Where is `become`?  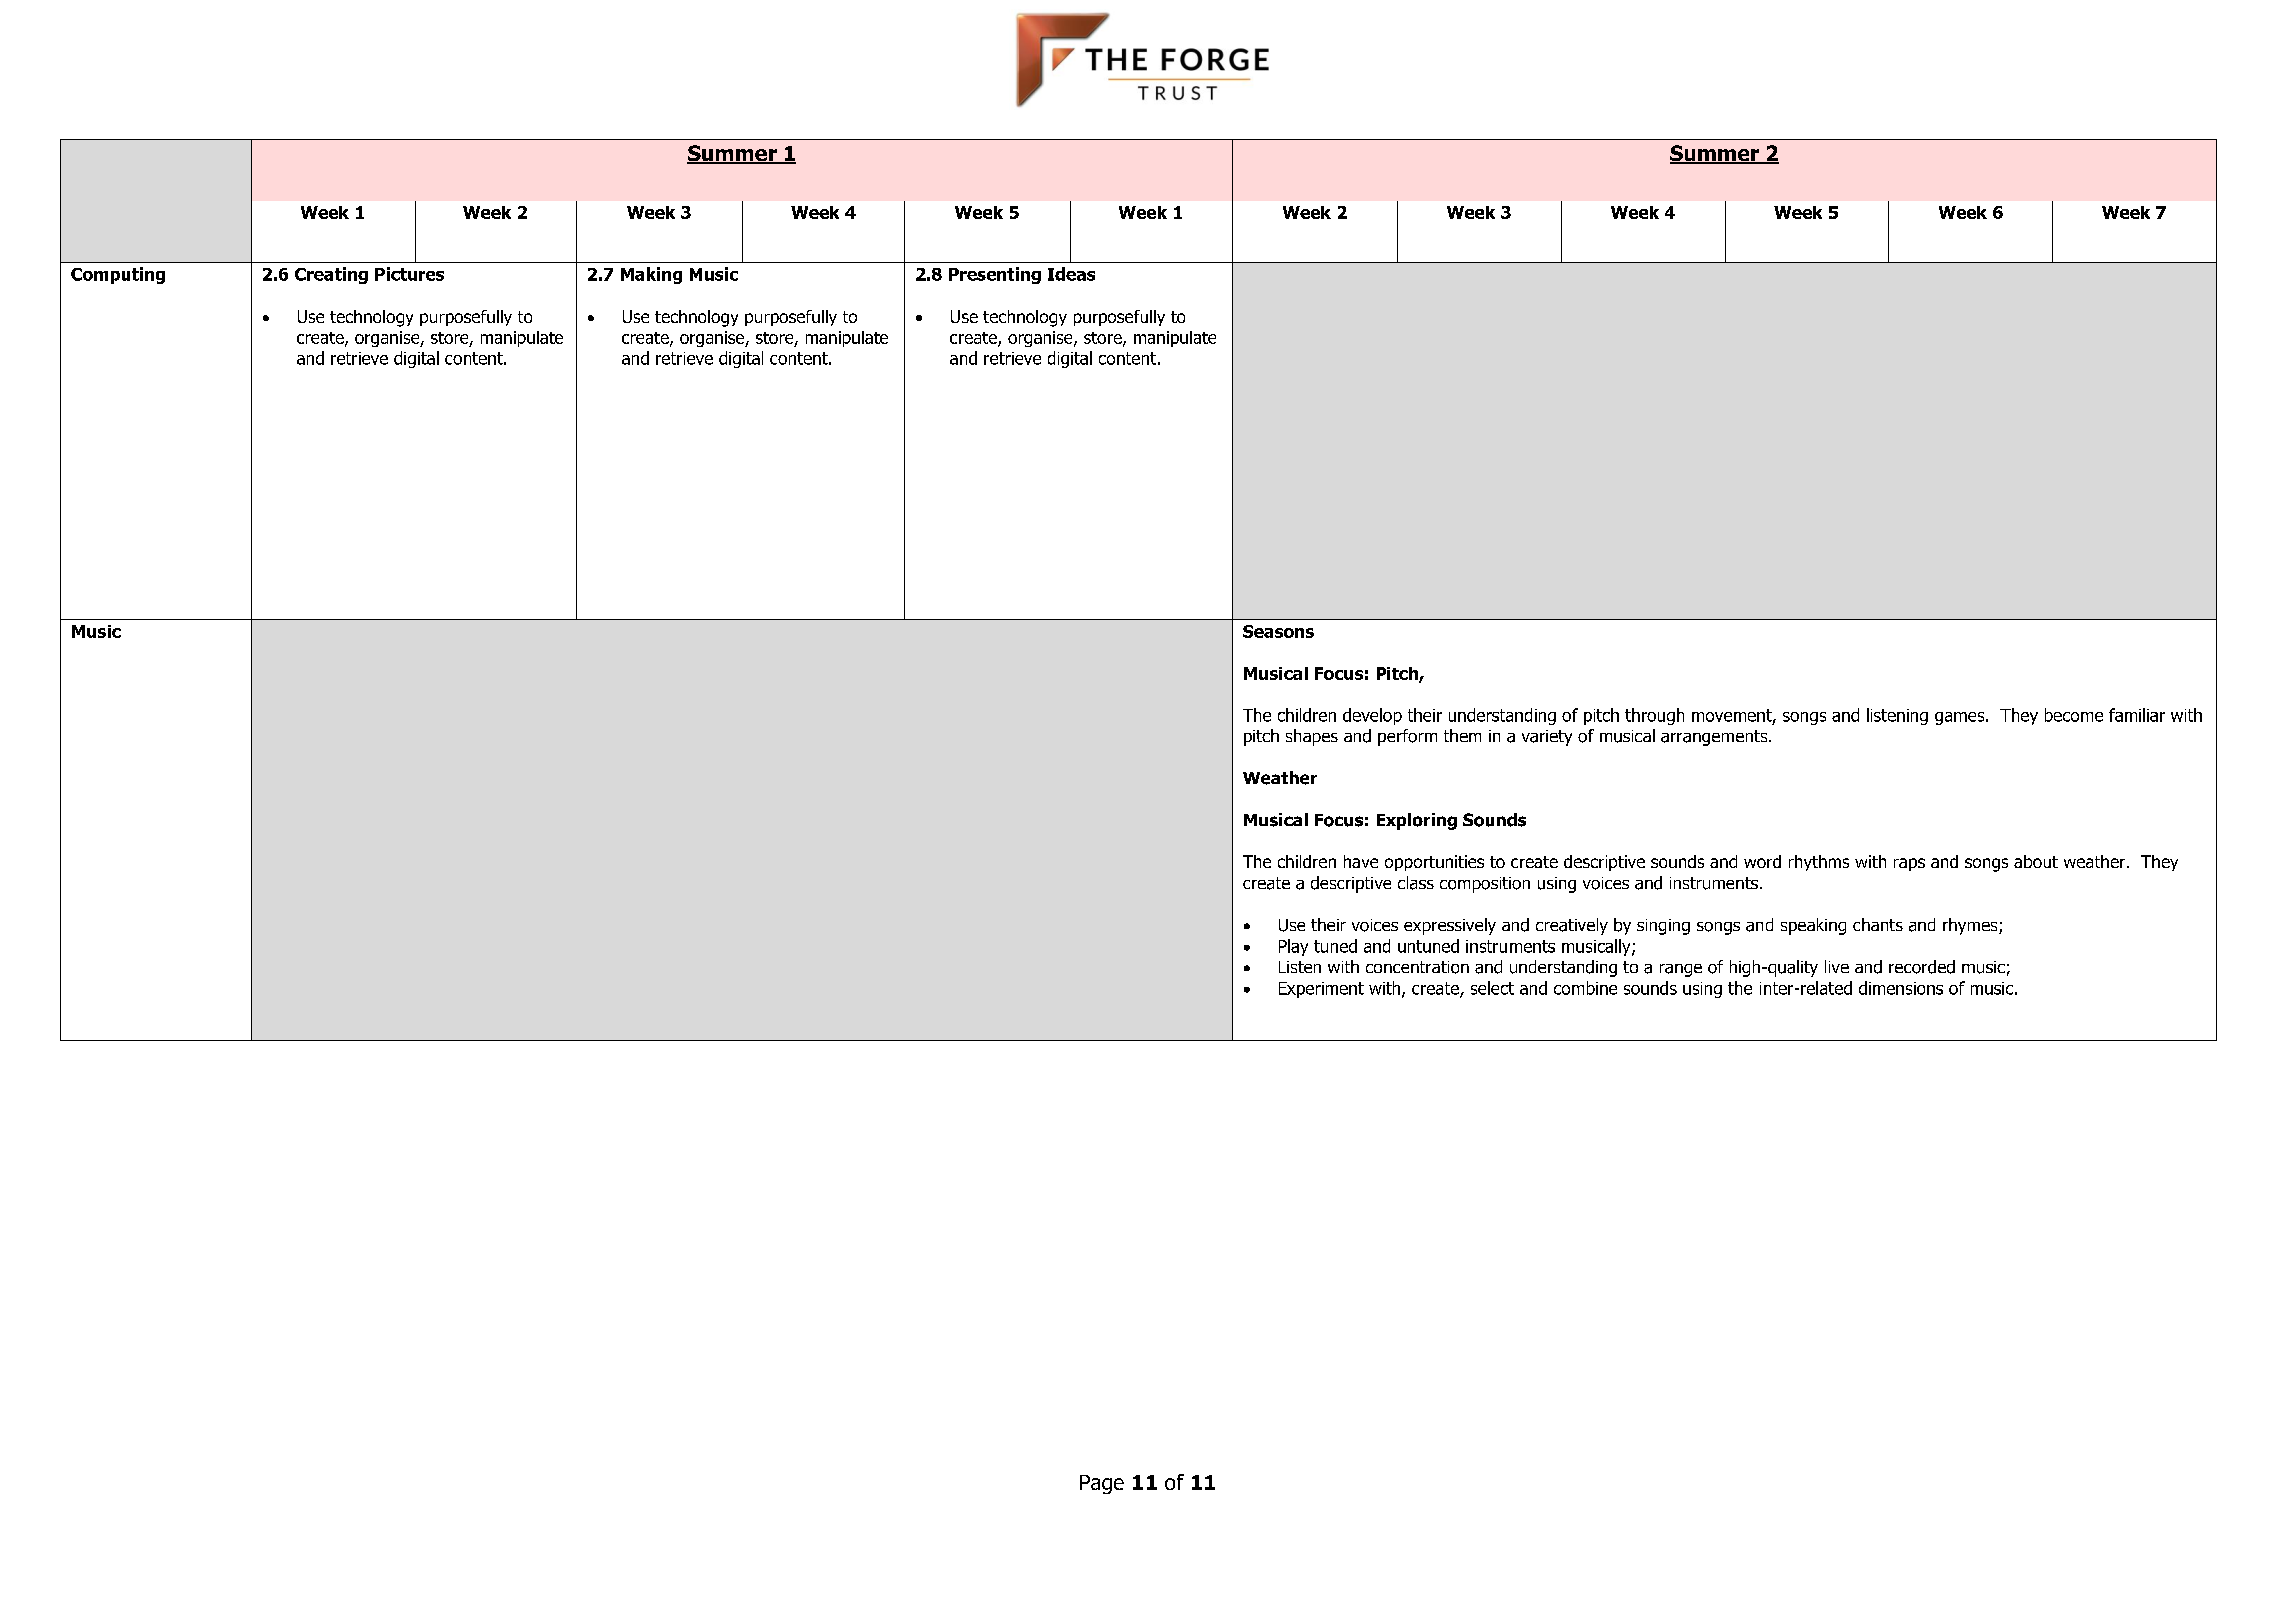 become is located at coordinates (2074, 715).
